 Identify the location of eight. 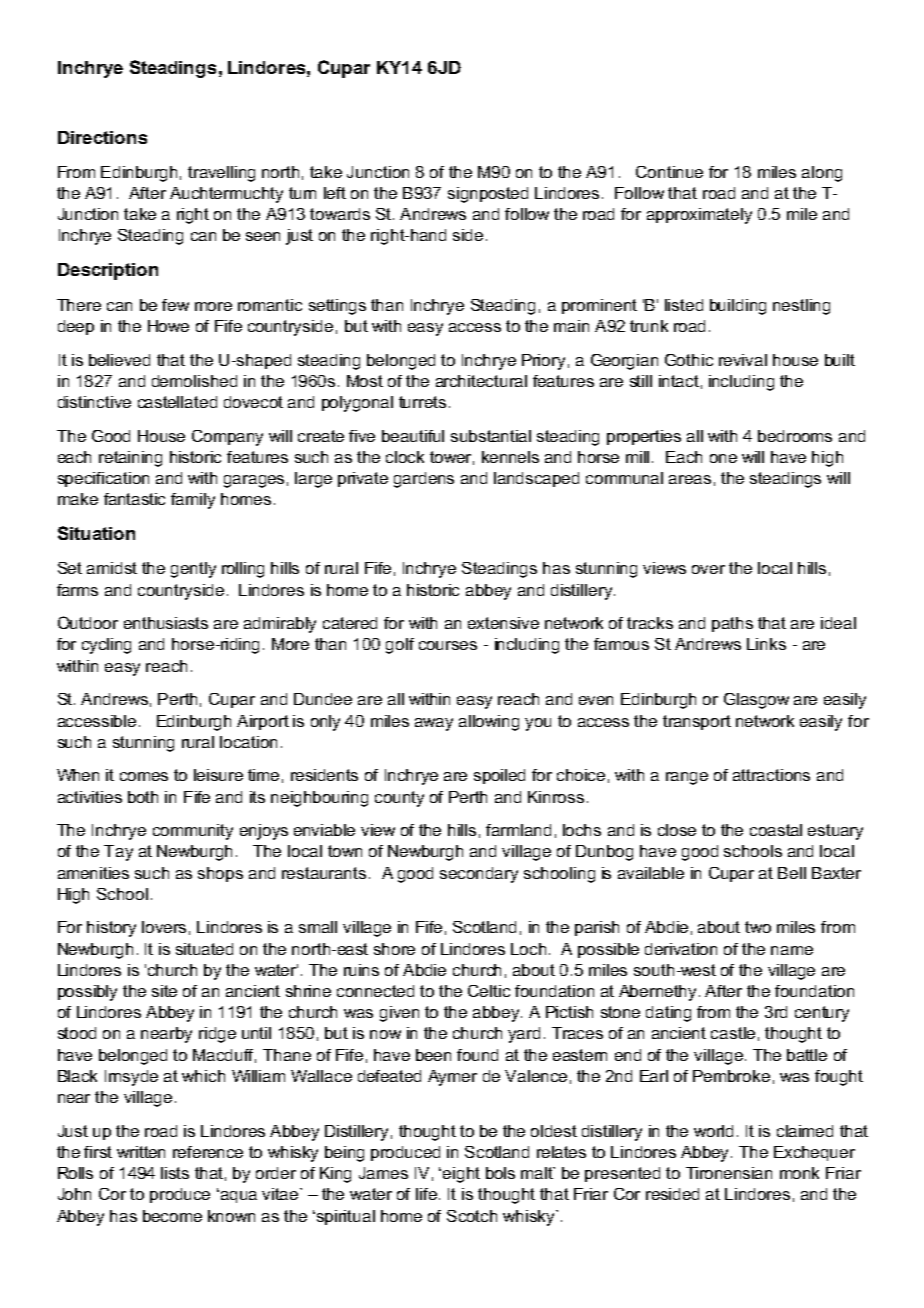
(461, 1175).
